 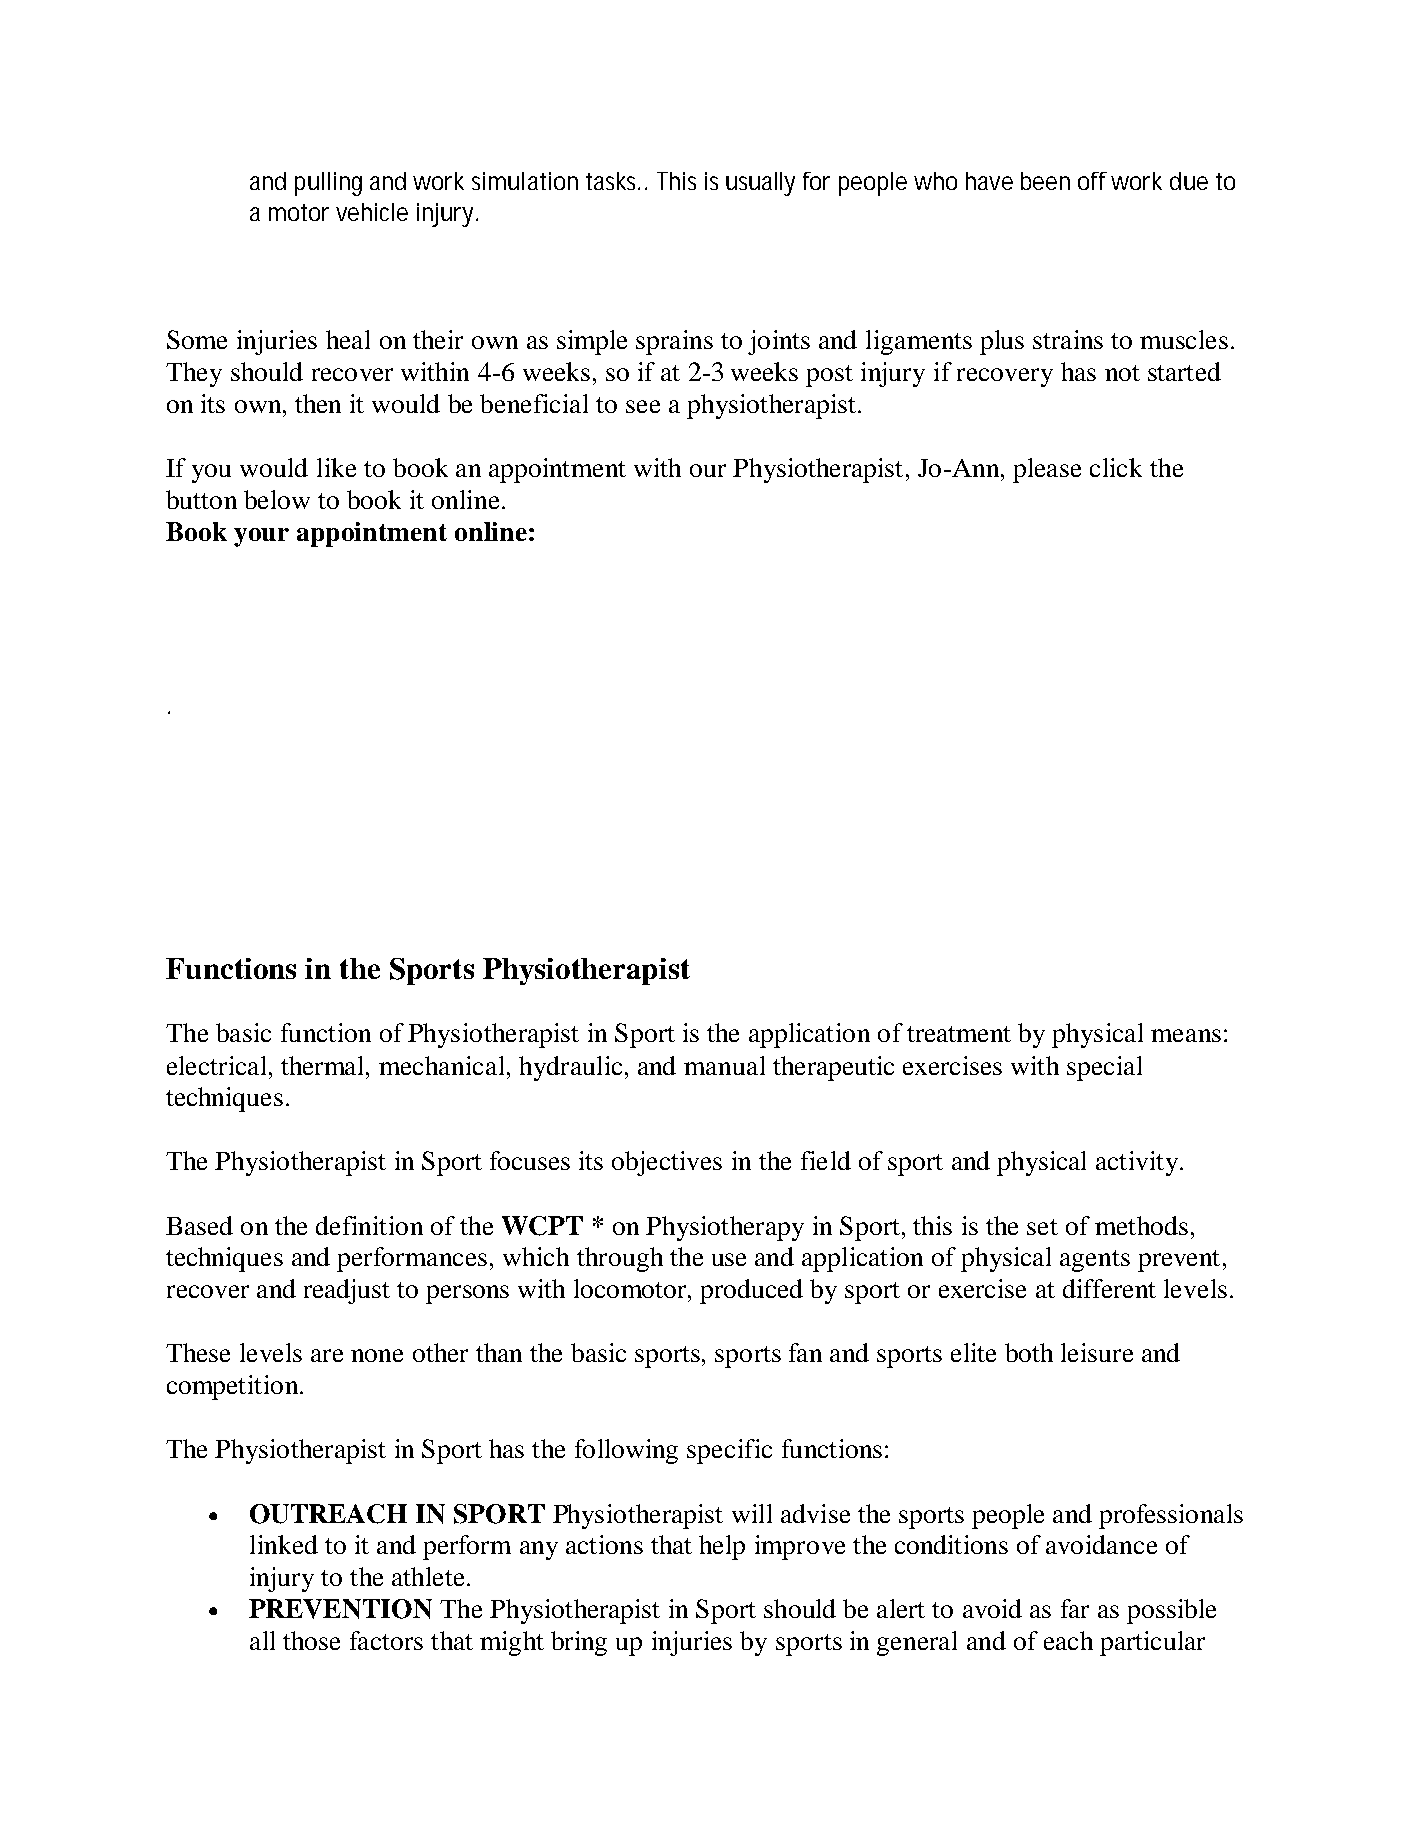 I want to click on manual, so click(x=724, y=1065).
